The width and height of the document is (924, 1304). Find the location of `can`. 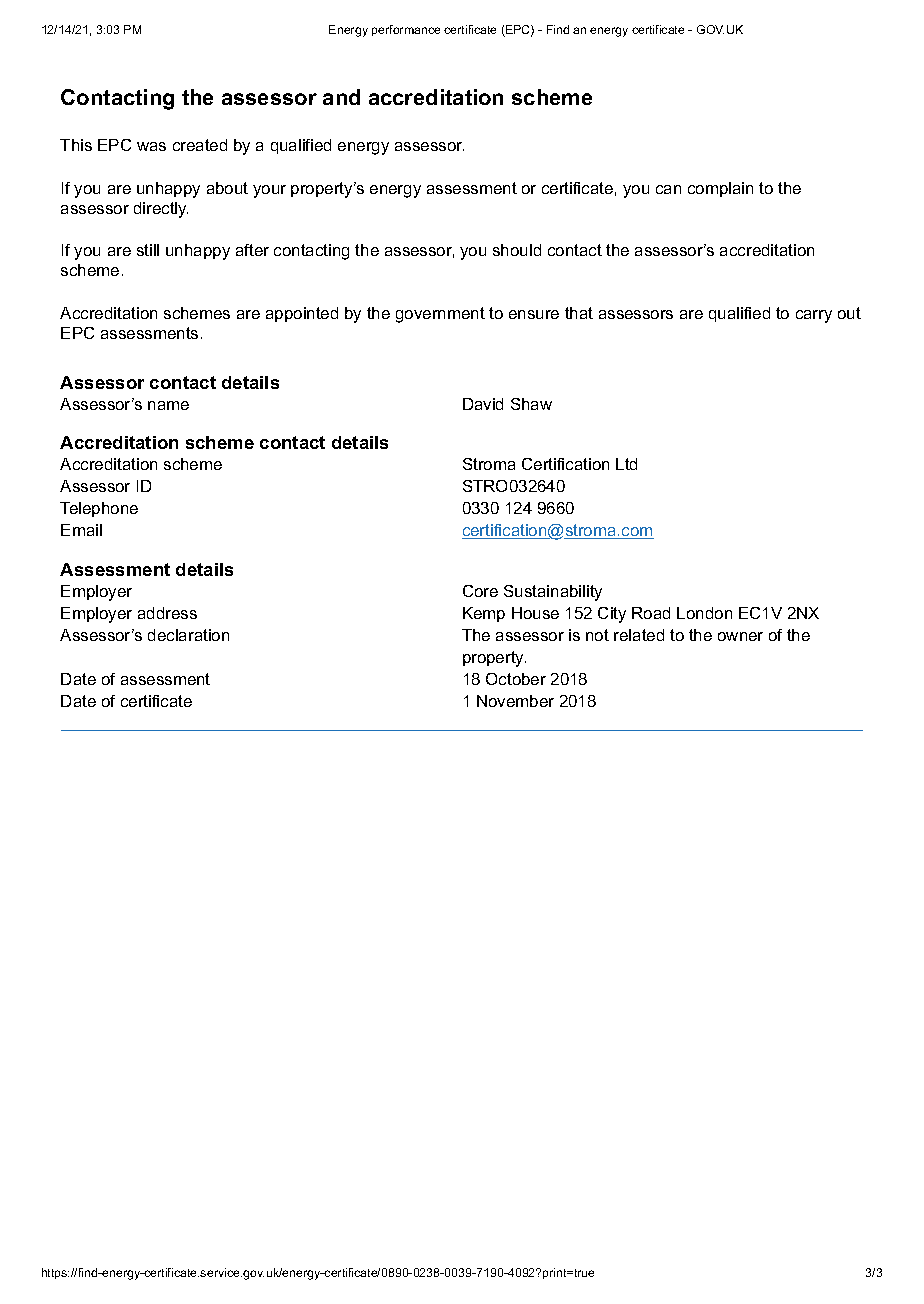

can is located at coordinates (668, 189).
